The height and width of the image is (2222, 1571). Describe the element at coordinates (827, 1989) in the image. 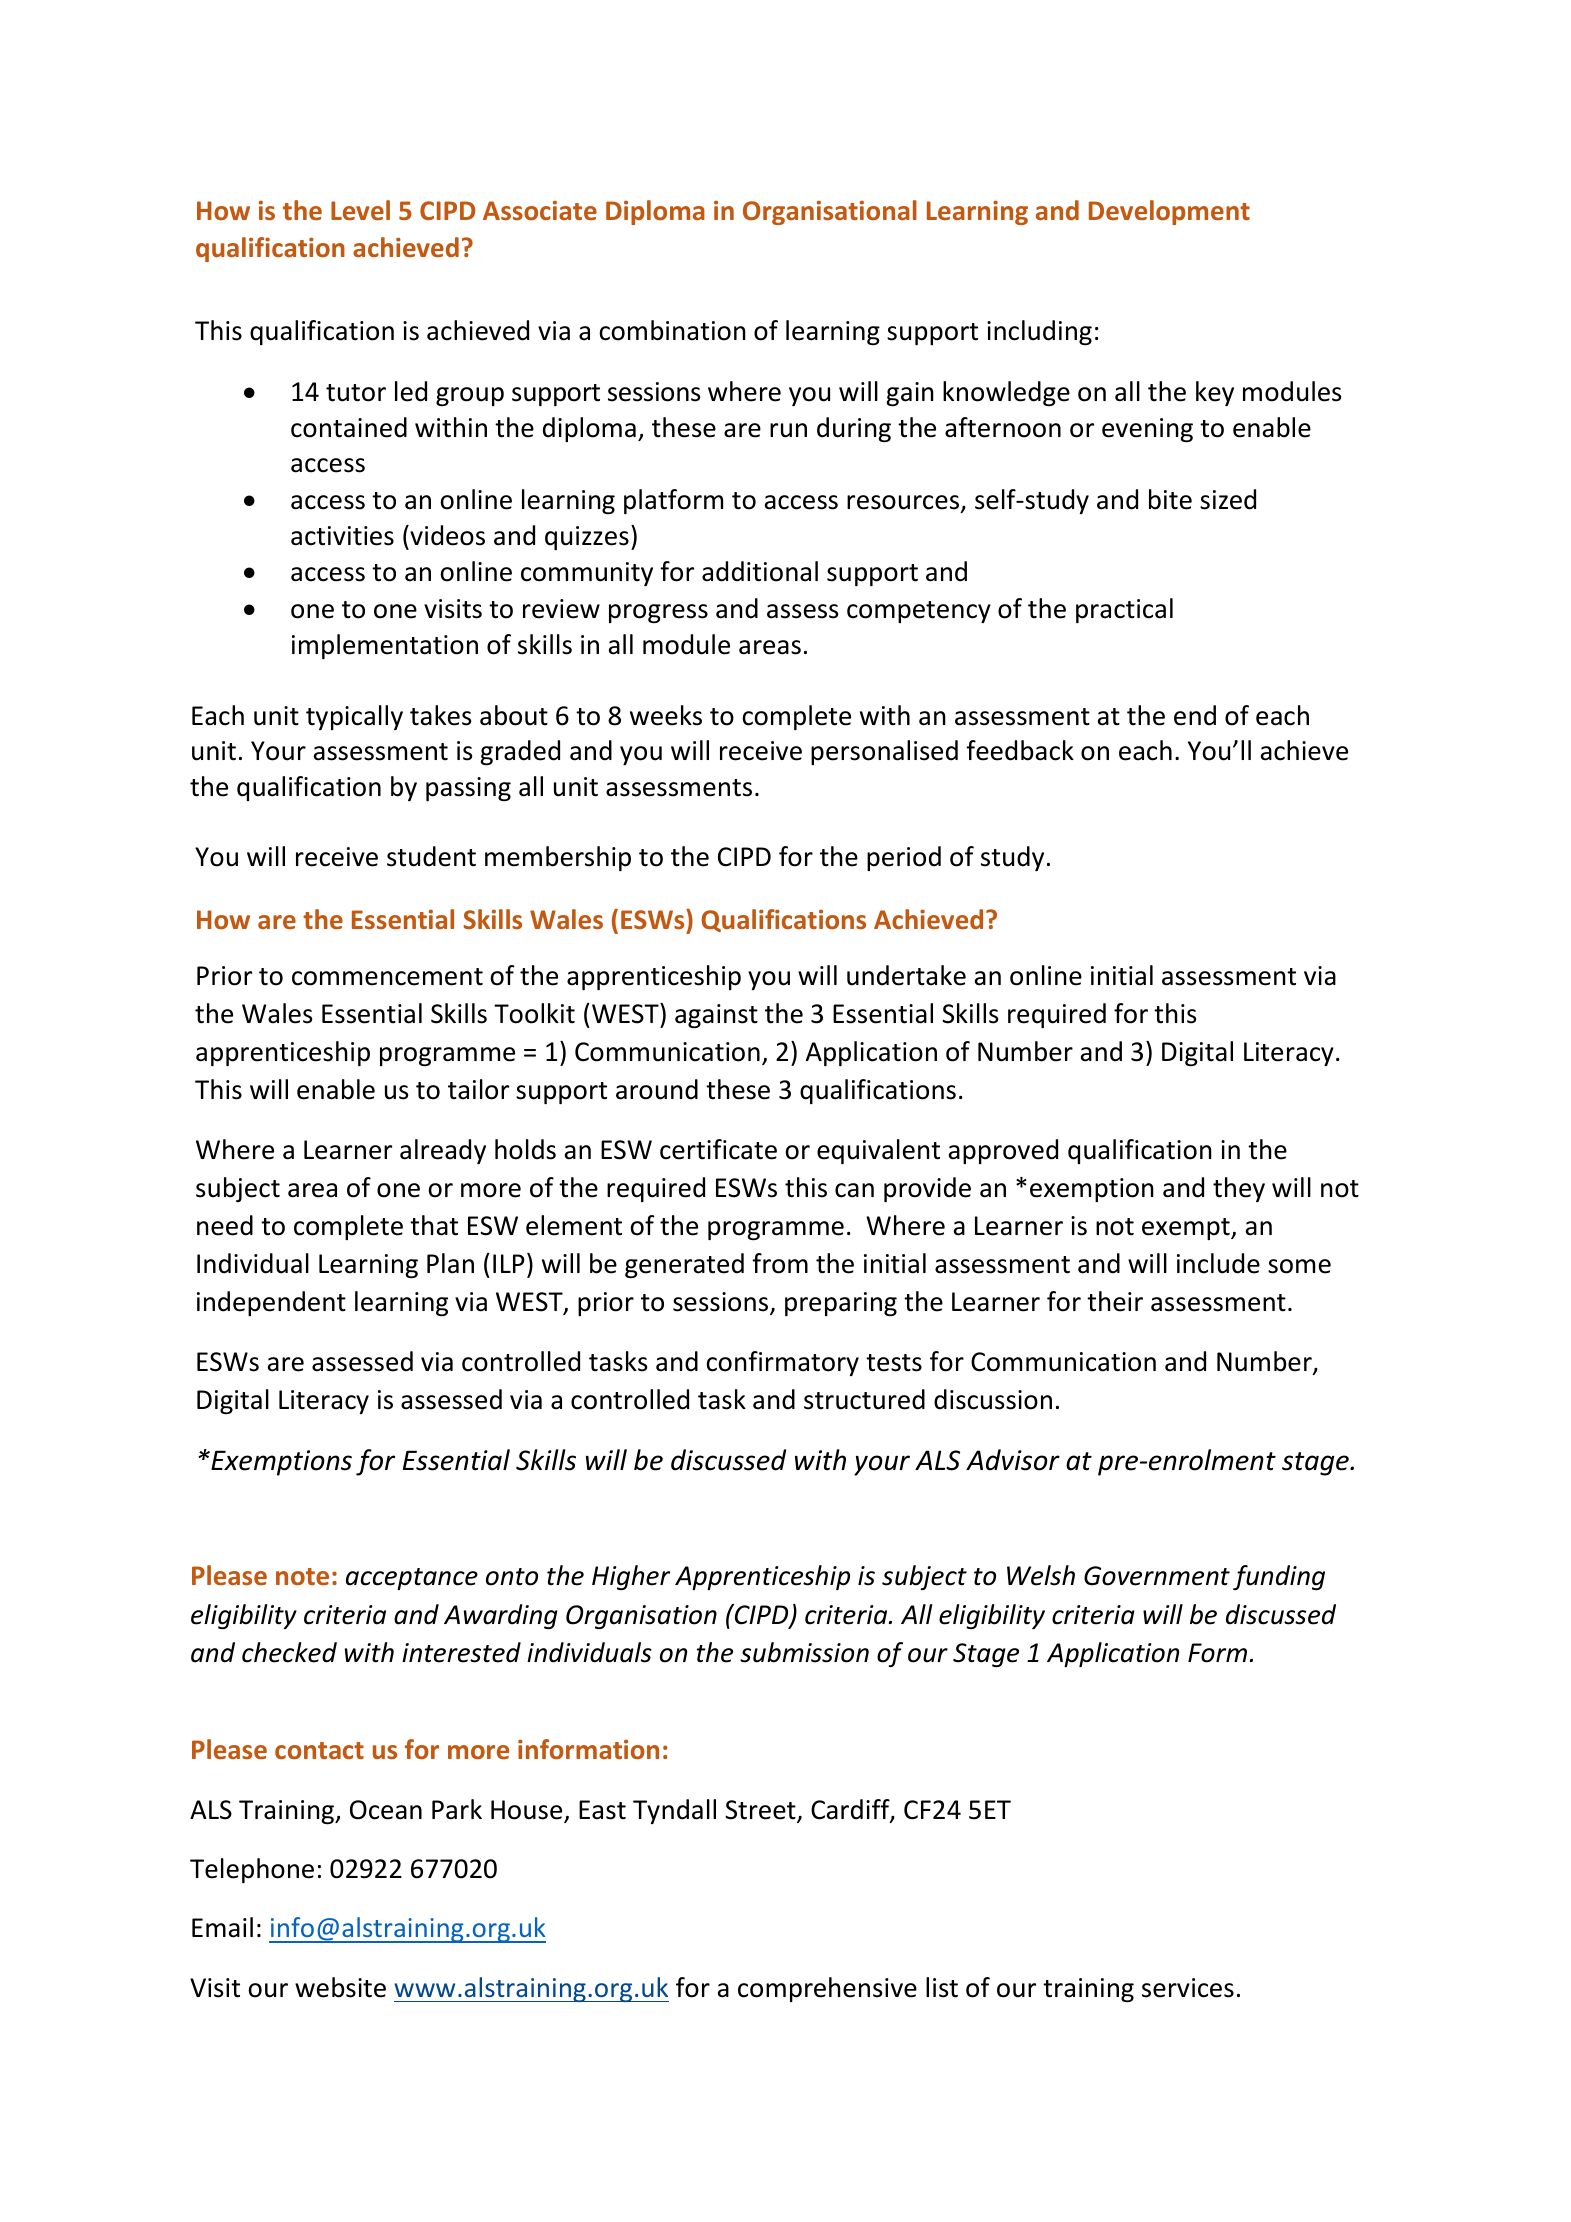

I see `comprehensive` at that location.
